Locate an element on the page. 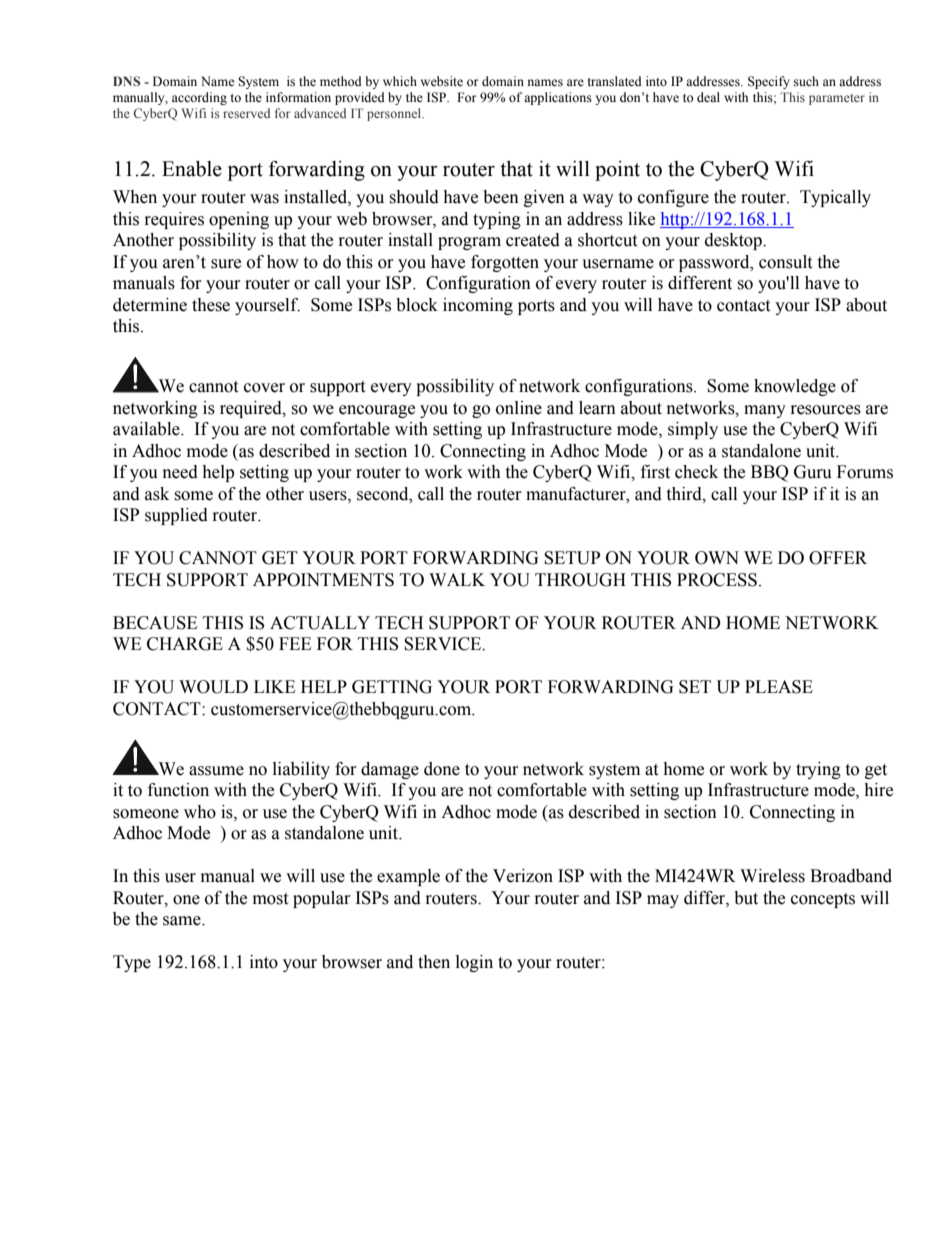 The height and width of the document is (1233, 952). GETTING is located at coordinates (392, 687).
